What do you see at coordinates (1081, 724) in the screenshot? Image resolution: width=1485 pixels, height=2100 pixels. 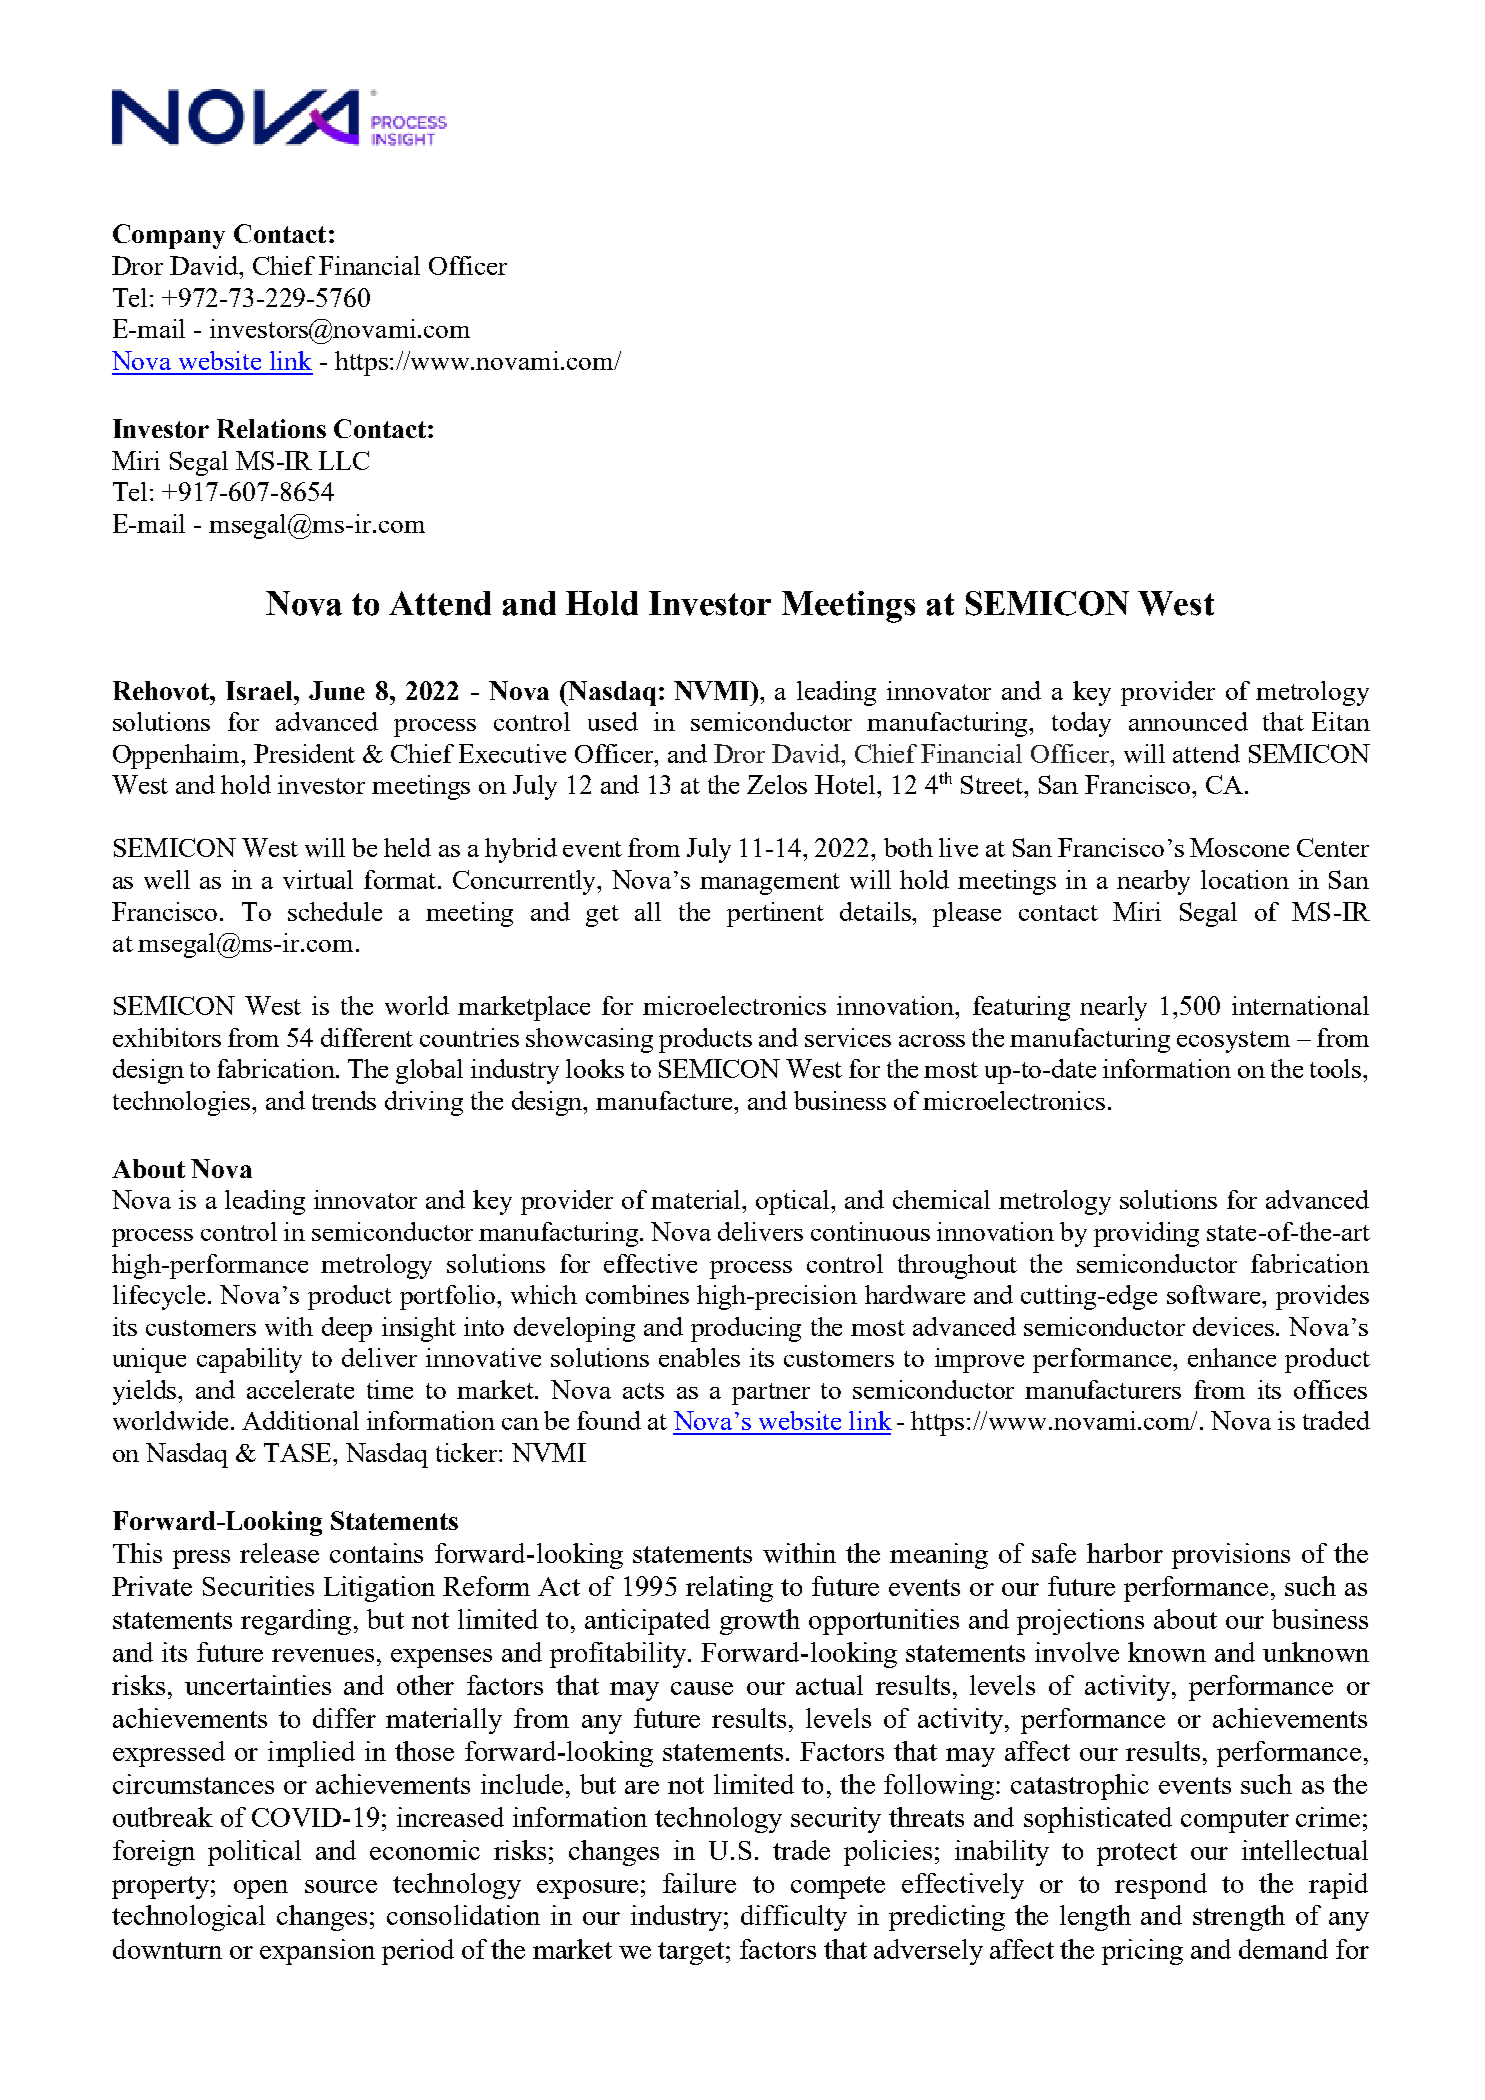 I see `today` at bounding box center [1081, 724].
